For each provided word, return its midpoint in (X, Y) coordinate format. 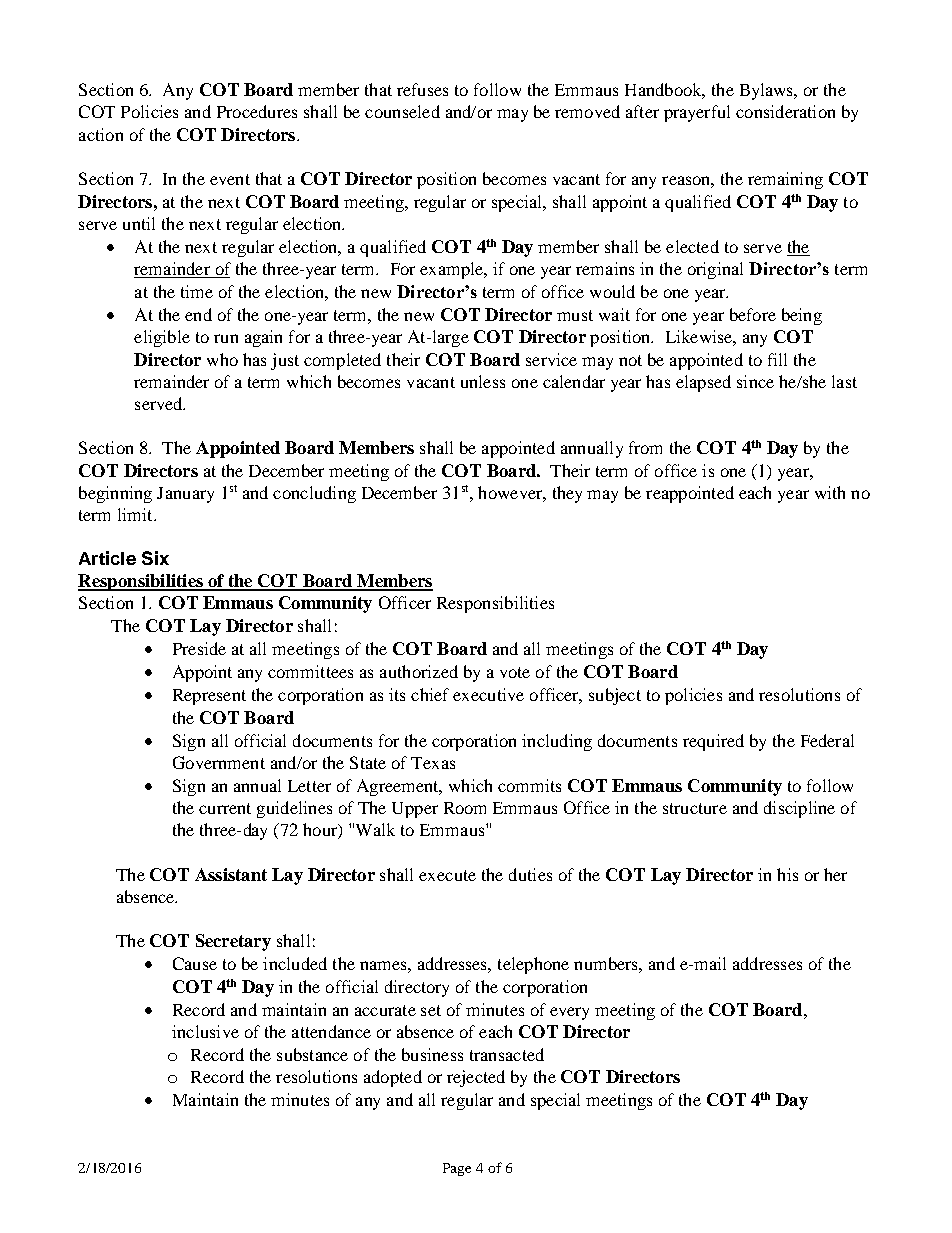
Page (457, 1169)
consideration (785, 111)
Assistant (231, 874)
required (713, 742)
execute (447, 875)
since (755, 381)
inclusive (205, 1031)
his (787, 874)
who (222, 359)
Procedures (257, 111)
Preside (199, 648)
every (569, 1013)
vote (515, 672)
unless (483, 381)
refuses (422, 89)
